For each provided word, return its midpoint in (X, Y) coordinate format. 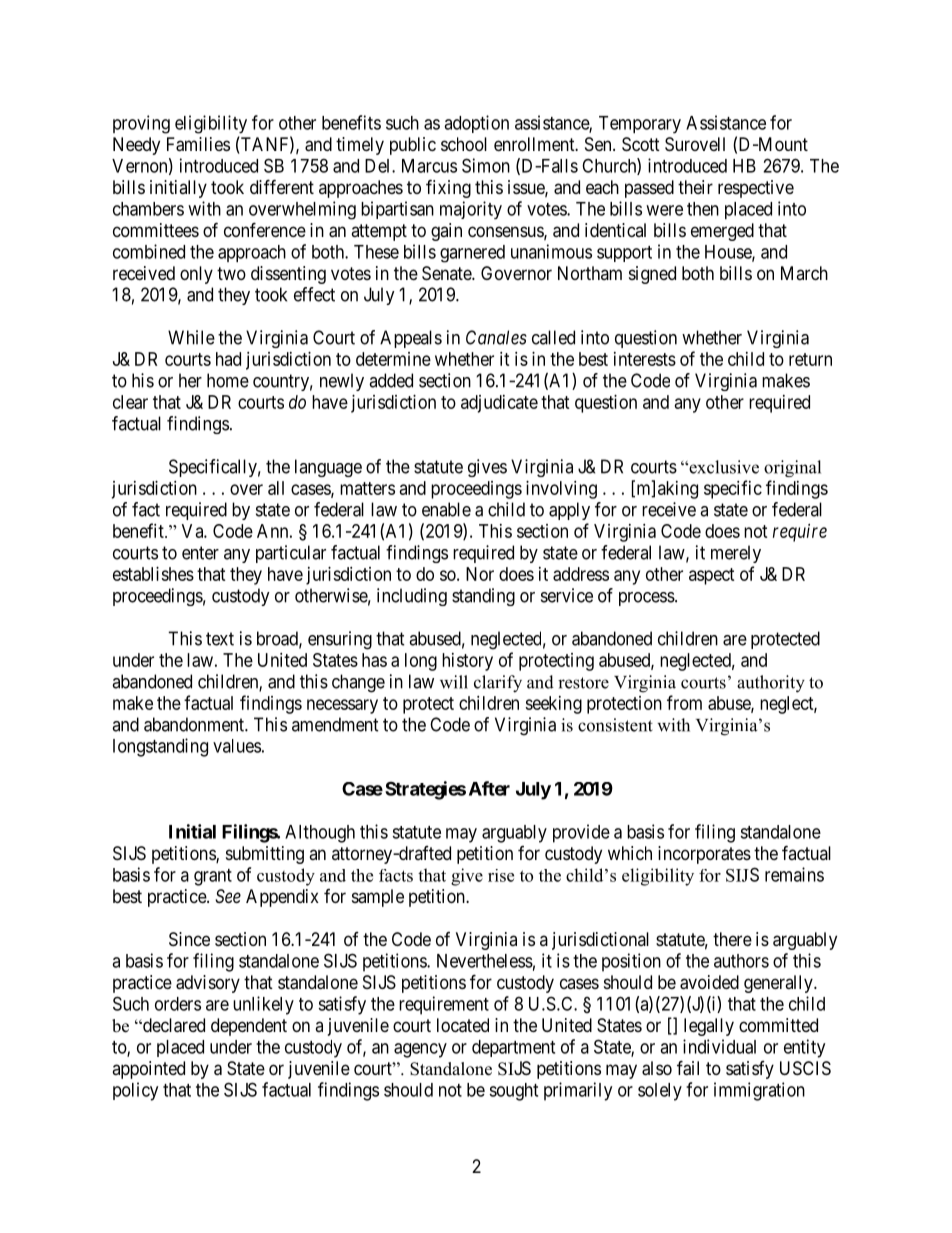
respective (756, 189)
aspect (712, 576)
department (513, 1048)
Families (198, 144)
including (412, 597)
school (464, 144)
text (220, 639)
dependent (249, 1027)
